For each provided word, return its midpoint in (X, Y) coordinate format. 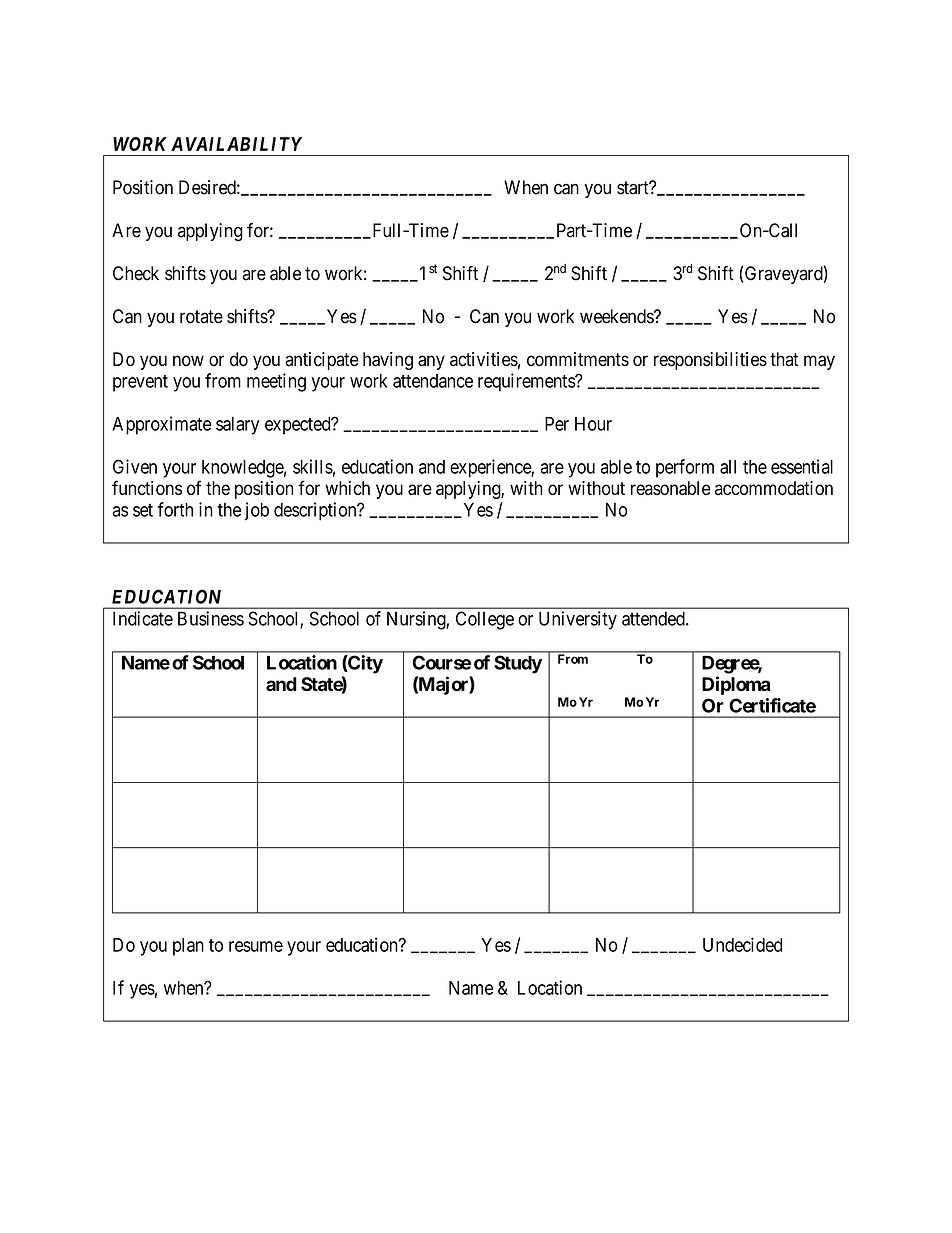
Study (518, 664)
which (347, 488)
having (388, 361)
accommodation (774, 488)
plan (188, 947)
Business (211, 618)
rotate (201, 317)
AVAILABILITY (236, 144)
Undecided (742, 944)
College (485, 620)
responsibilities (710, 361)
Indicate (143, 618)
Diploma (736, 685)
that (784, 359)
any (431, 362)
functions (147, 487)
